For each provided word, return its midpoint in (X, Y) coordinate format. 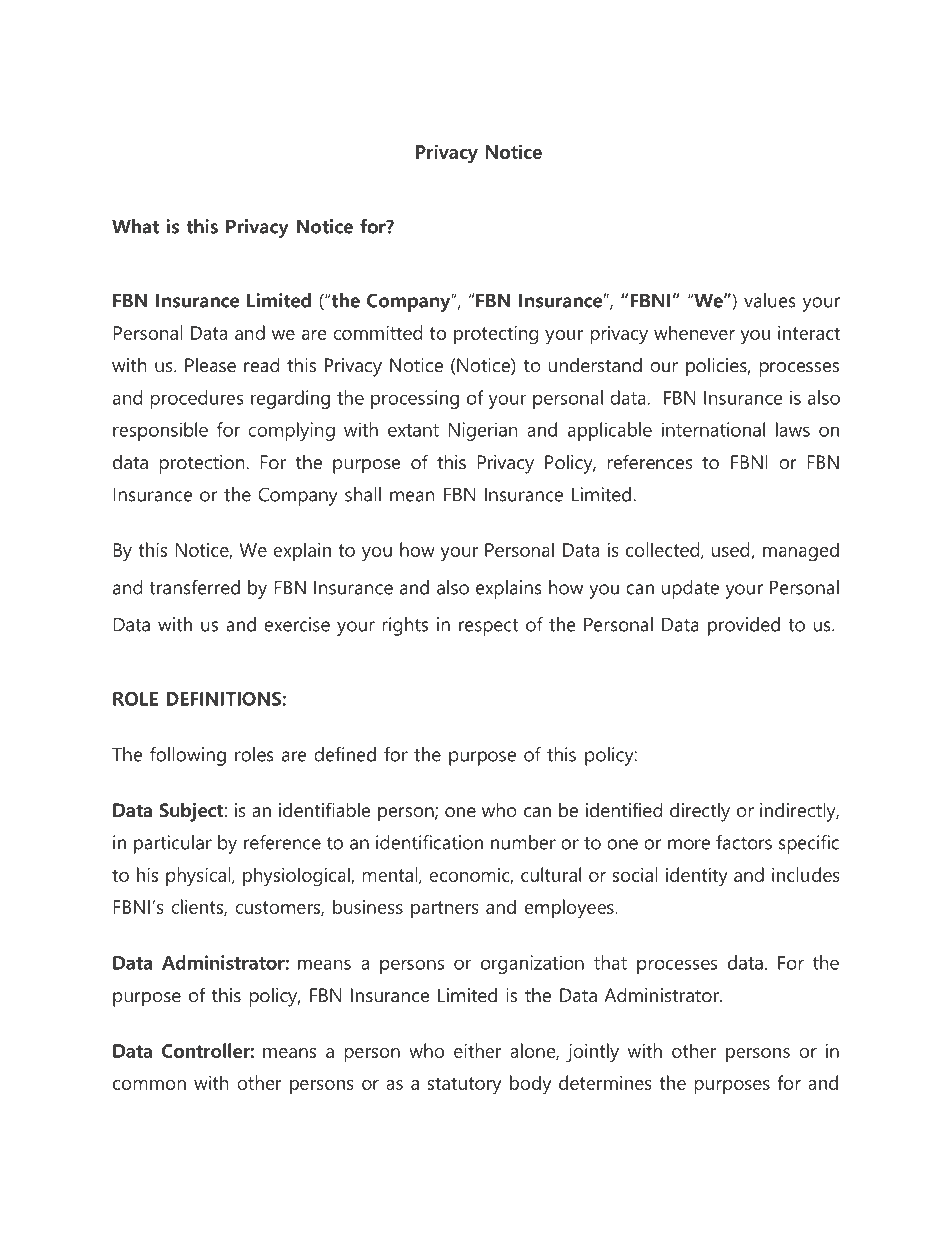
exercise (297, 624)
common (149, 1085)
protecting (496, 335)
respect (488, 627)
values (770, 300)
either (478, 1050)
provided (744, 626)
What (135, 226)
